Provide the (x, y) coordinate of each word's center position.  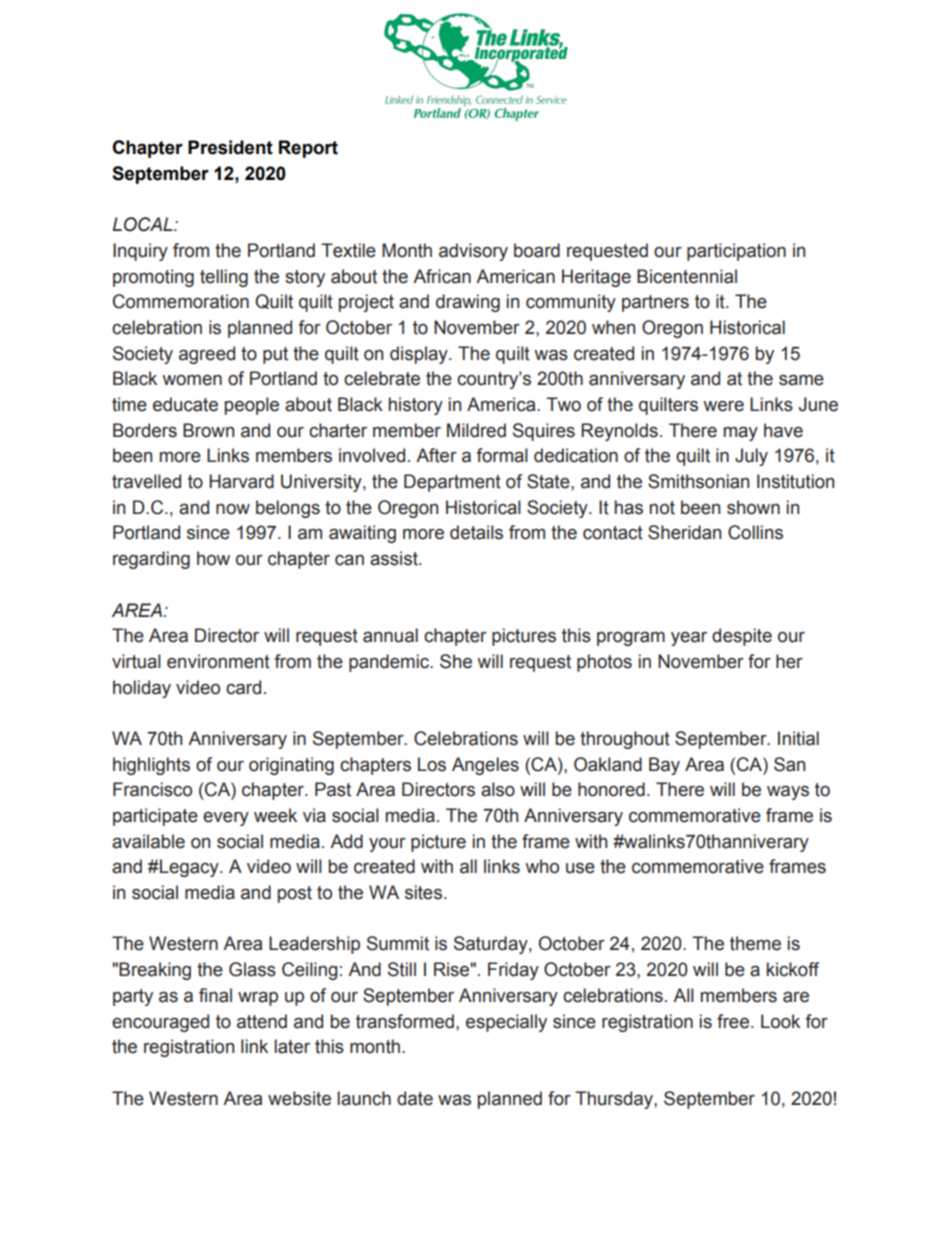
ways (788, 792)
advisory (473, 252)
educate (185, 404)
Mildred (476, 430)
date (415, 1098)
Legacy (189, 868)
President (230, 147)
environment (218, 661)
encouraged (160, 1023)
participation (736, 252)
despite (742, 637)
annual (390, 635)
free (733, 1021)
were (723, 406)
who (542, 866)
